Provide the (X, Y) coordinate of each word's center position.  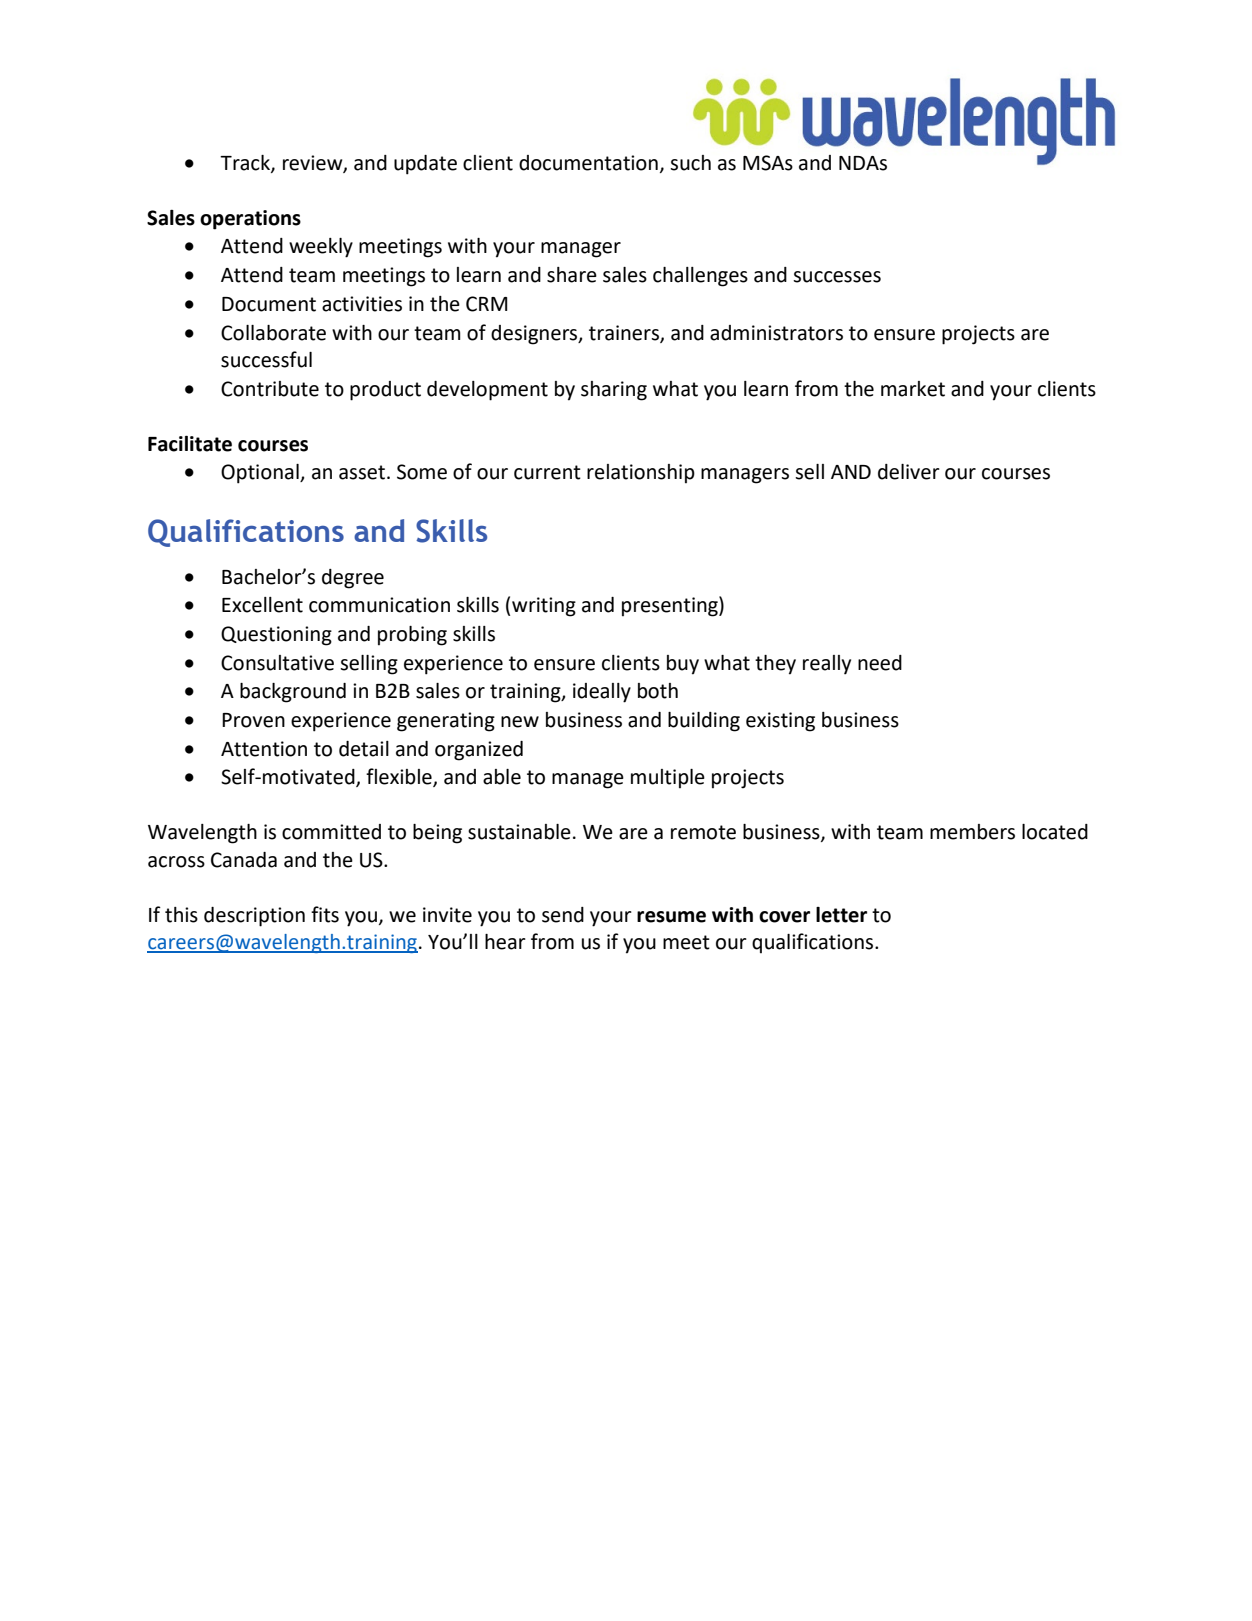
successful (266, 359)
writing (544, 607)
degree (353, 579)
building (704, 722)
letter (841, 915)
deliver (909, 472)
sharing (614, 391)
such (690, 163)
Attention (264, 749)
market (913, 389)
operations (250, 220)
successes (837, 277)
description (254, 917)
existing (780, 722)
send (563, 915)
